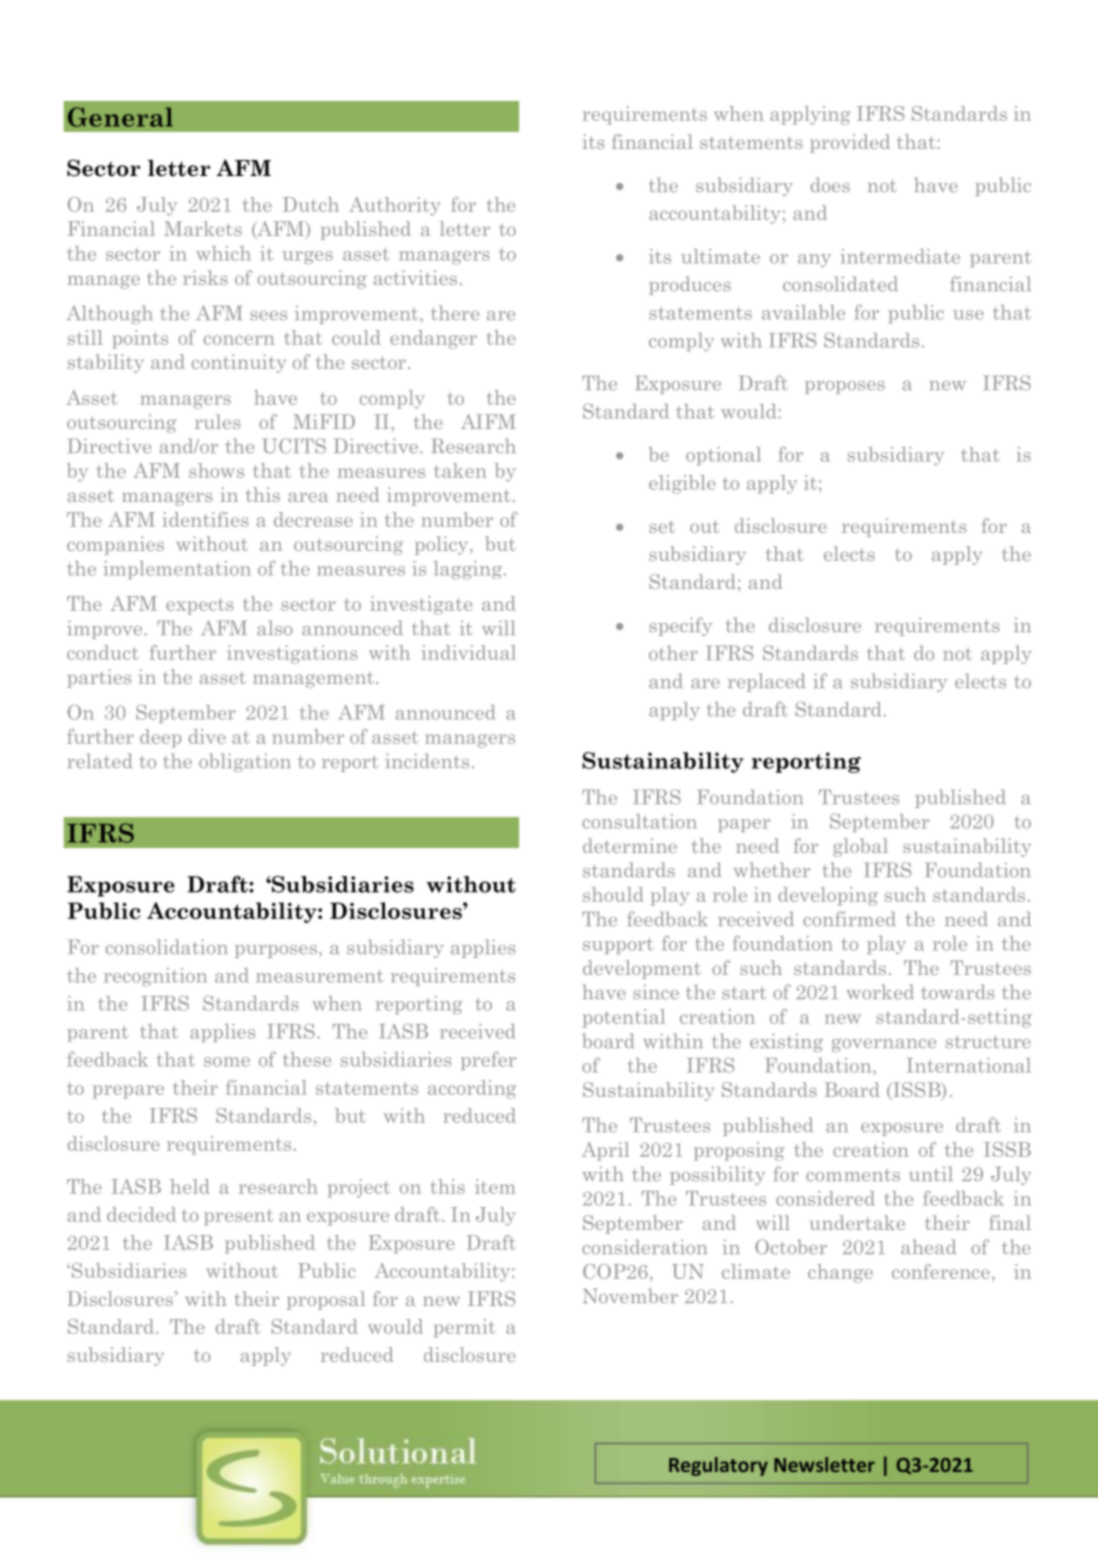 The height and width of the document is (1553, 1098). What do you see at coordinates (245, 762) in the document?
I see `obligation` at bounding box center [245, 762].
